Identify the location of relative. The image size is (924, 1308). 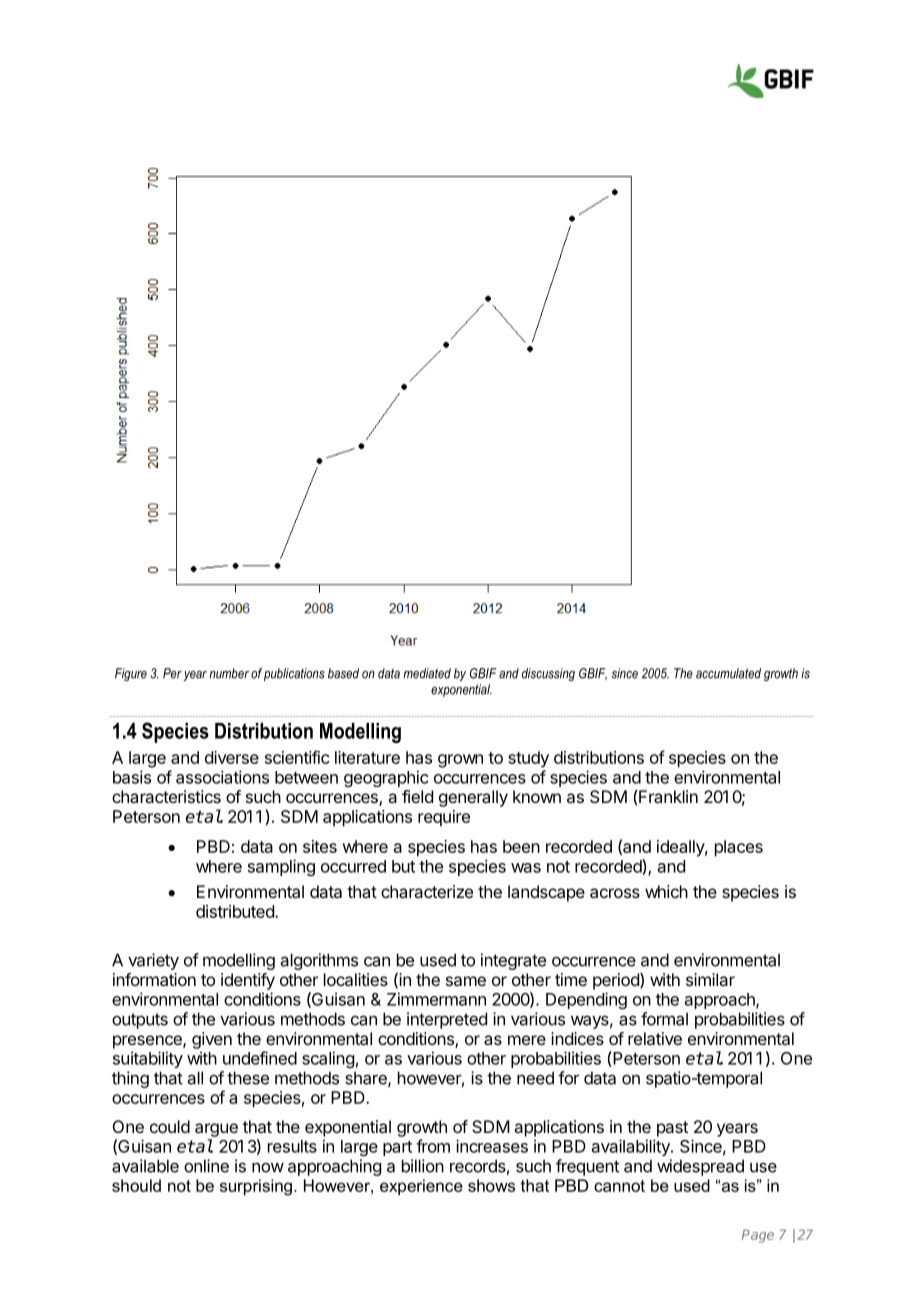
(655, 1038).
